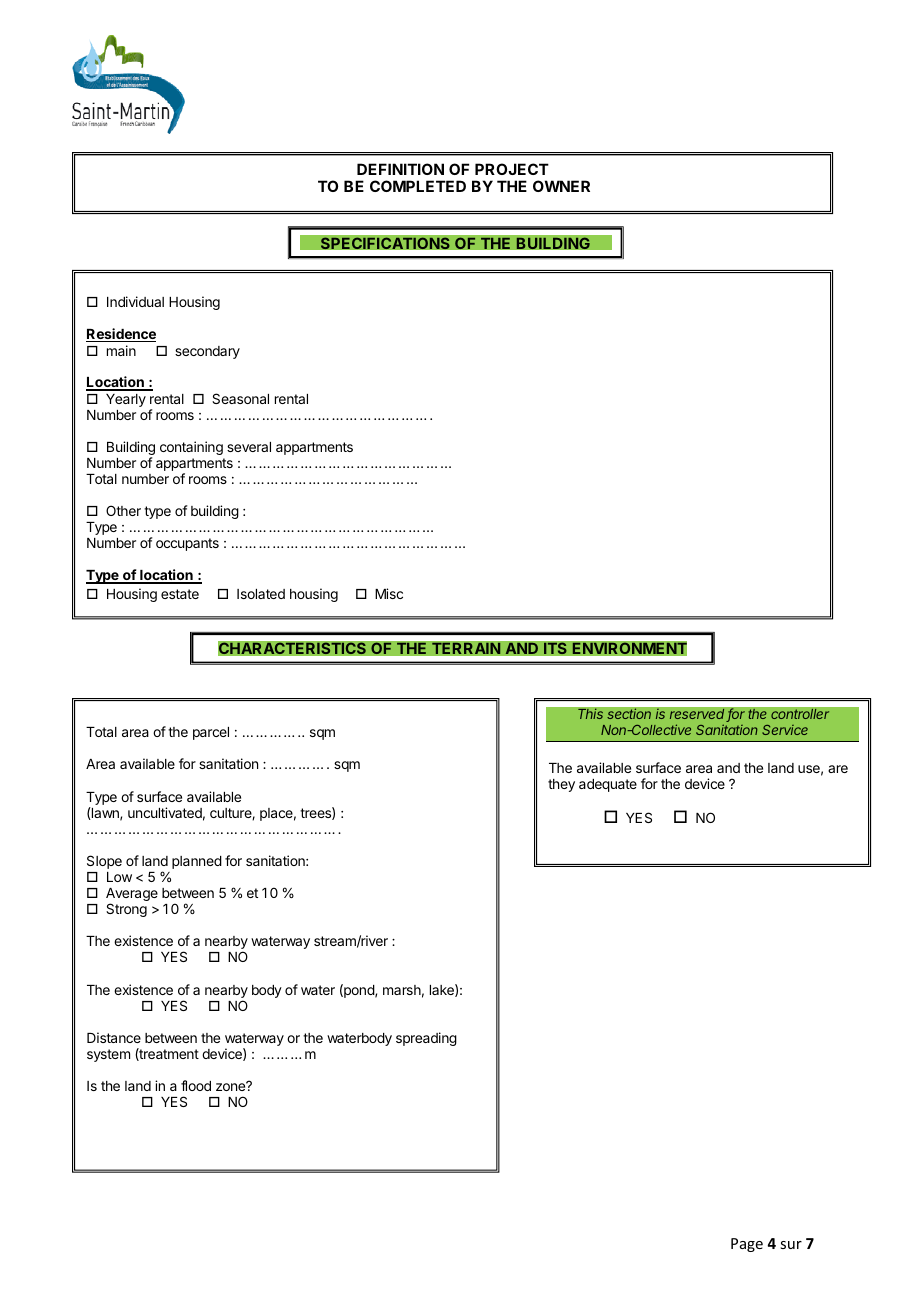 The height and width of the screenshot is (1308, 924). What do you see at coordinates (389, 593) in the screenshot?
I see `Misc` at bounding box center [389, 593].
